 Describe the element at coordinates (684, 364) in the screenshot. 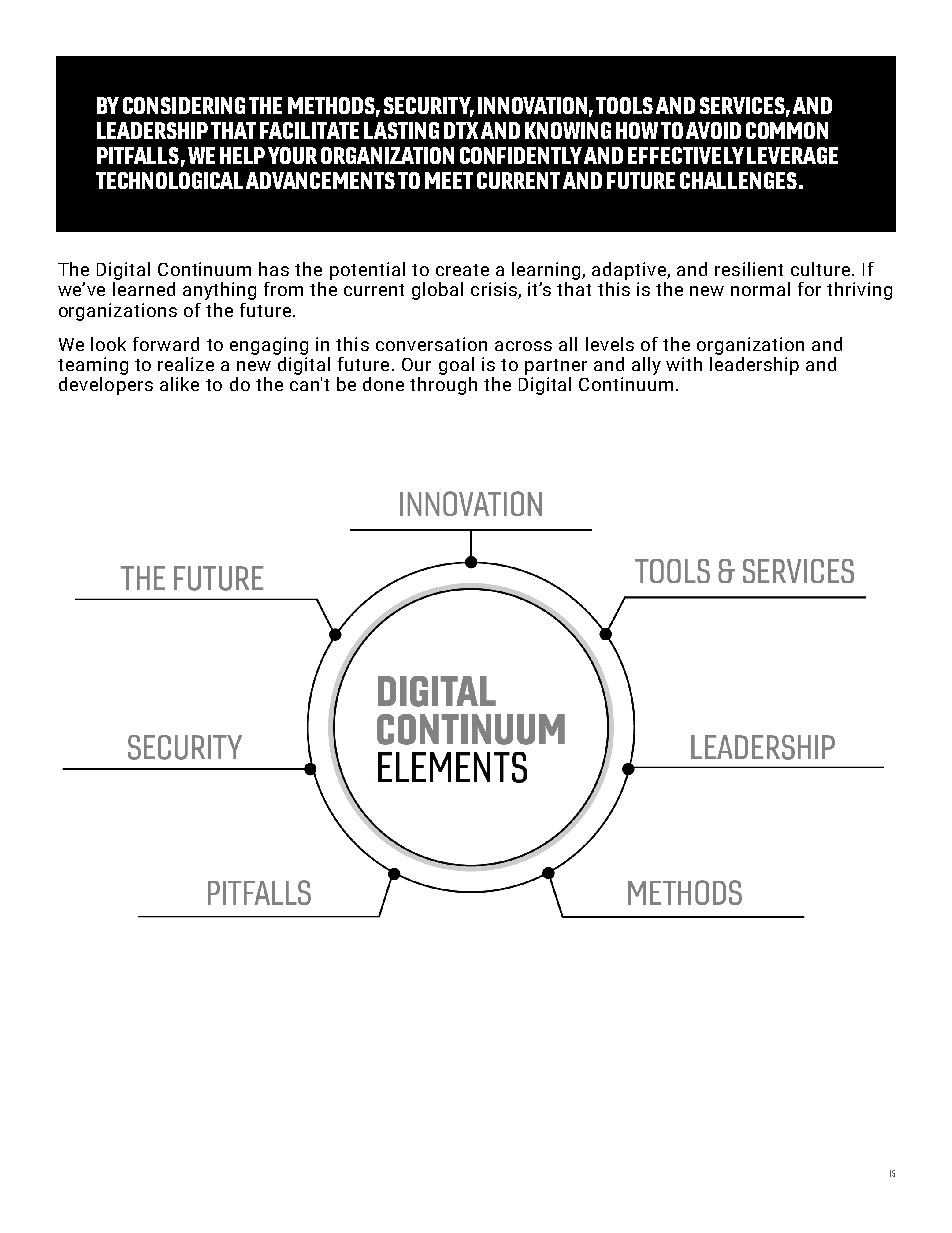

I see `with` at that location.
